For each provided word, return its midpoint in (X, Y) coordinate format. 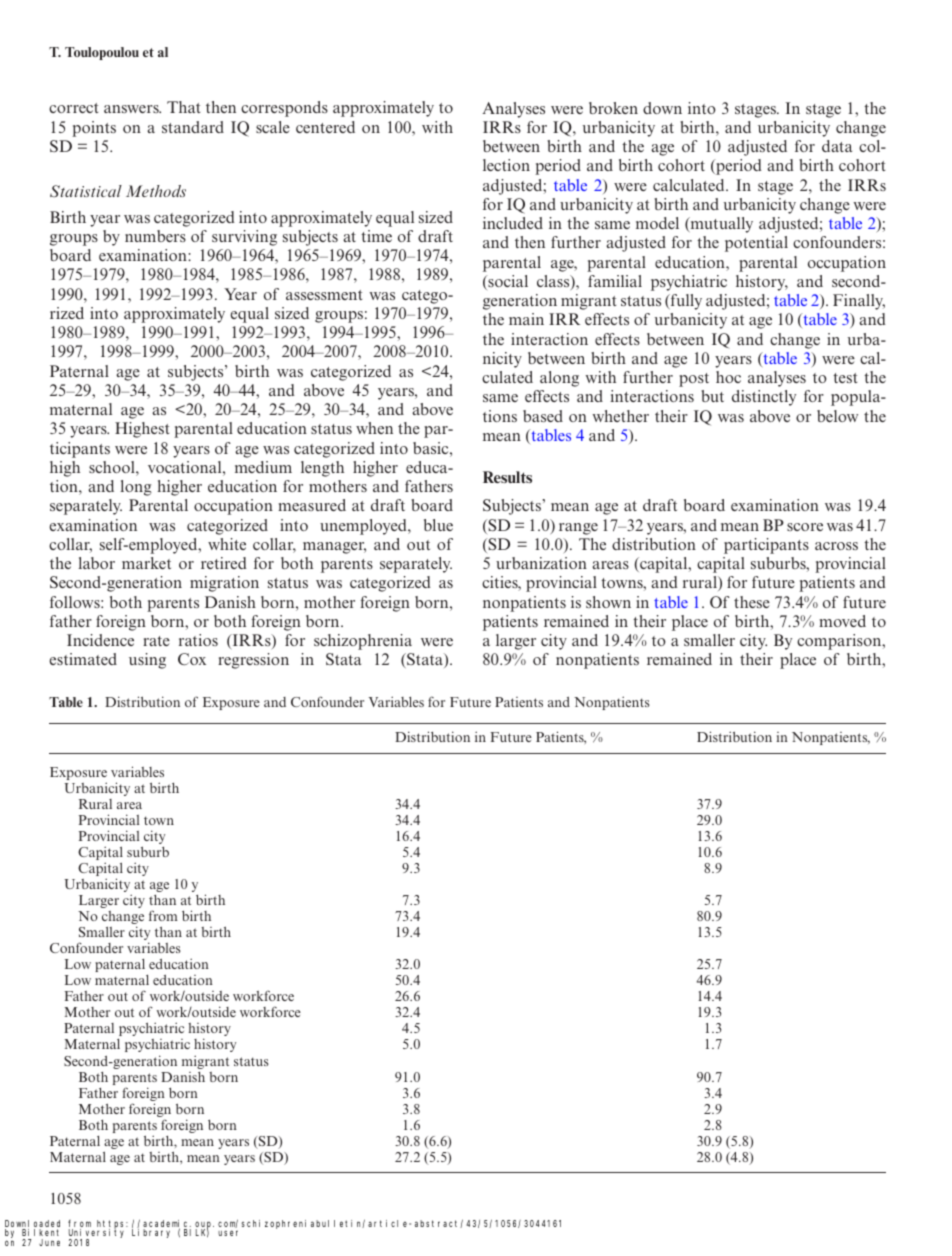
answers (132, 109)
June (49, 1242)
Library (151, 1233)
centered (325, 127)
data (837, 146)
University (96, 1234)
